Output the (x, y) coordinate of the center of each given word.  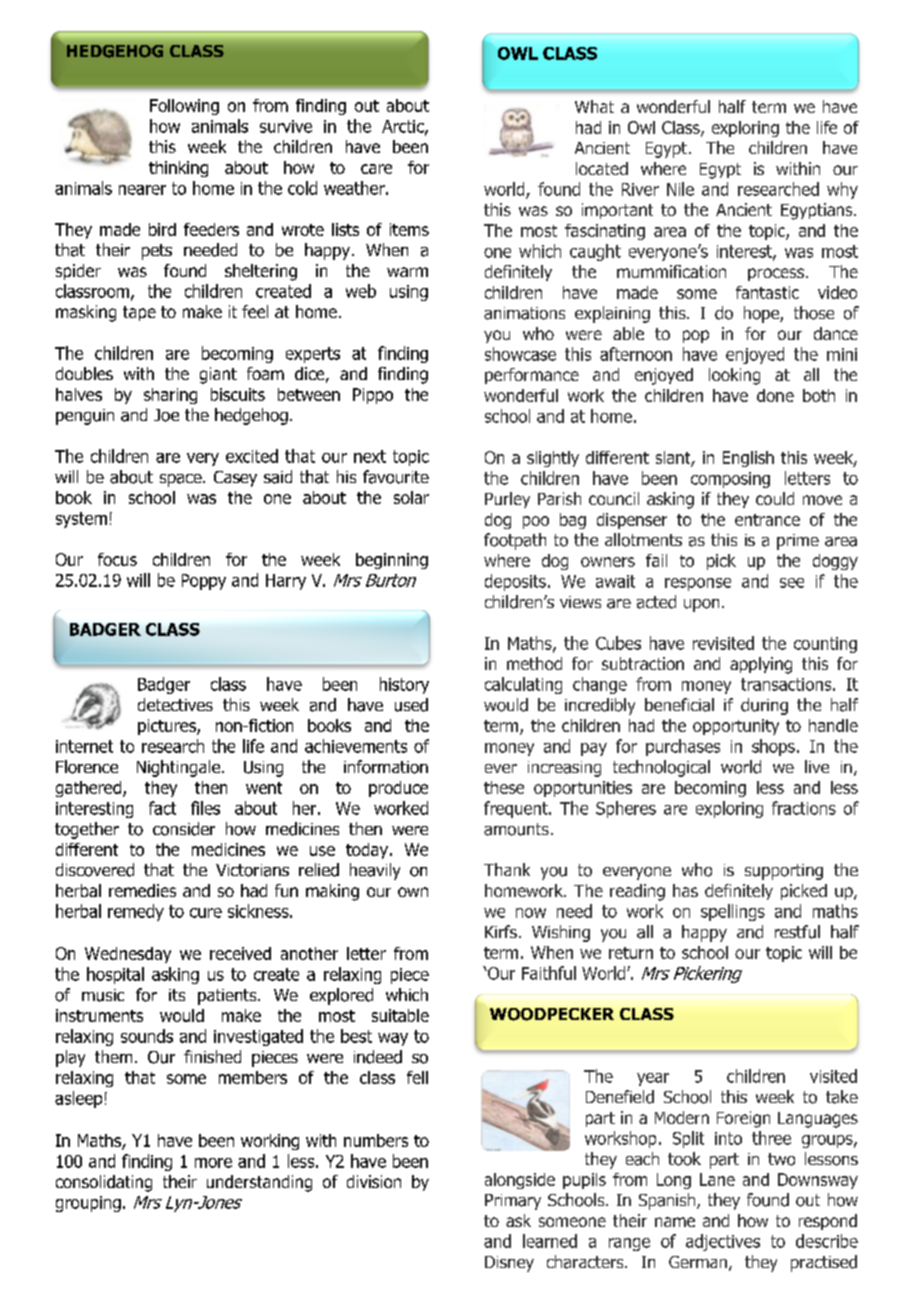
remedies (142, 890)
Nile (680, 189)
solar (411, 497)
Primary (513, 1202)
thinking (178, 169)
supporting (784, 872)
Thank (507, 869)
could (775, 498)
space (182, 480)
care (376, 169)
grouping (88, 1204)
